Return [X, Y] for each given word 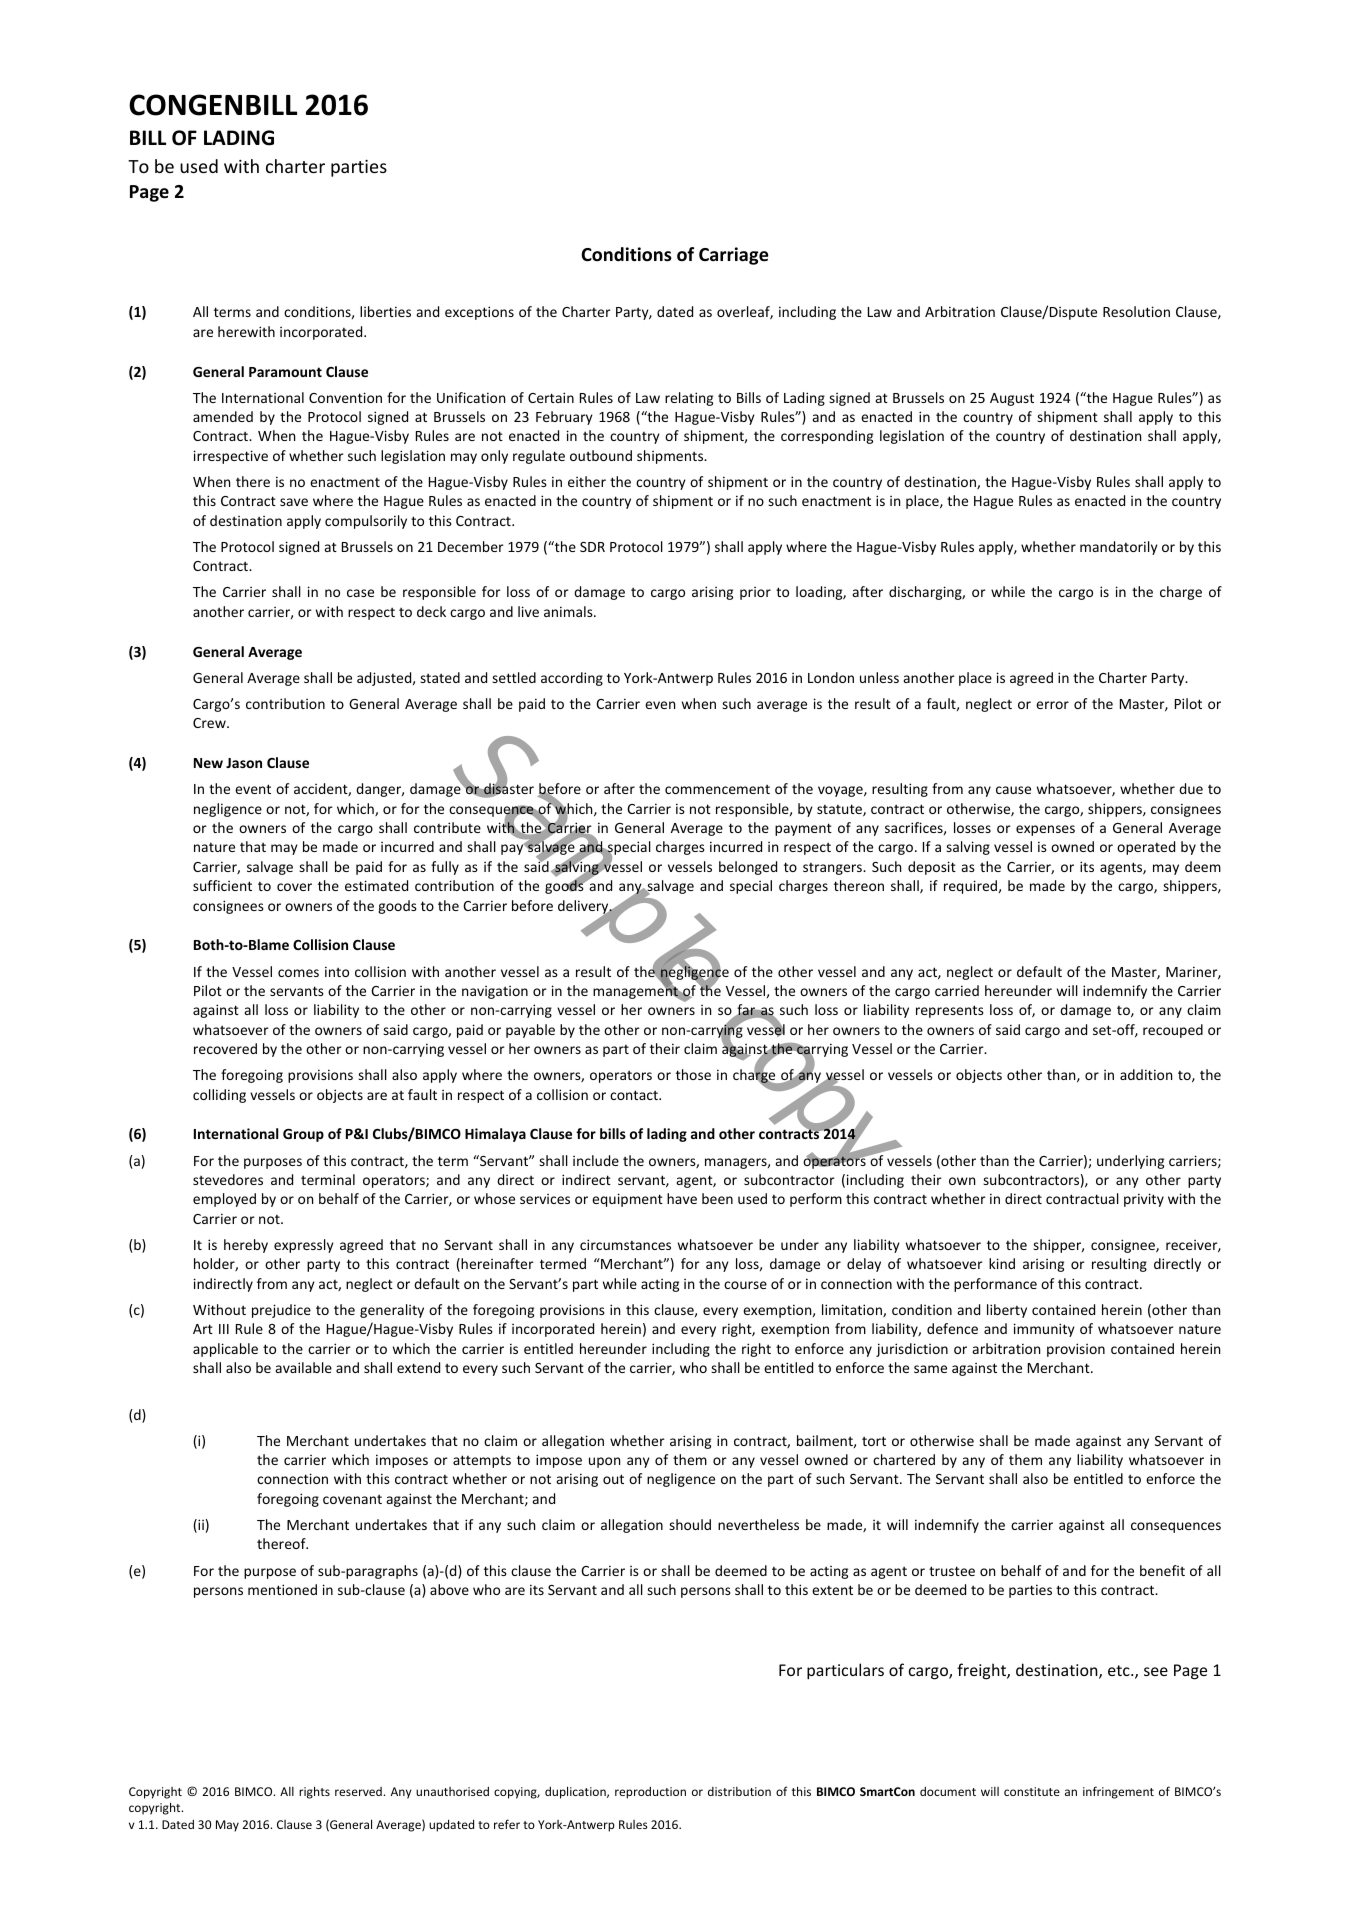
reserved [359, 1791]
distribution [739, 1791]
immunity [1044, 1330]
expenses [1045, 830]
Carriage [734, 256]
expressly [304, 1246]
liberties [385, 311]
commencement [717, 789]
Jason [244, 763]
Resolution [1136, 311]
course [745, 1285]
